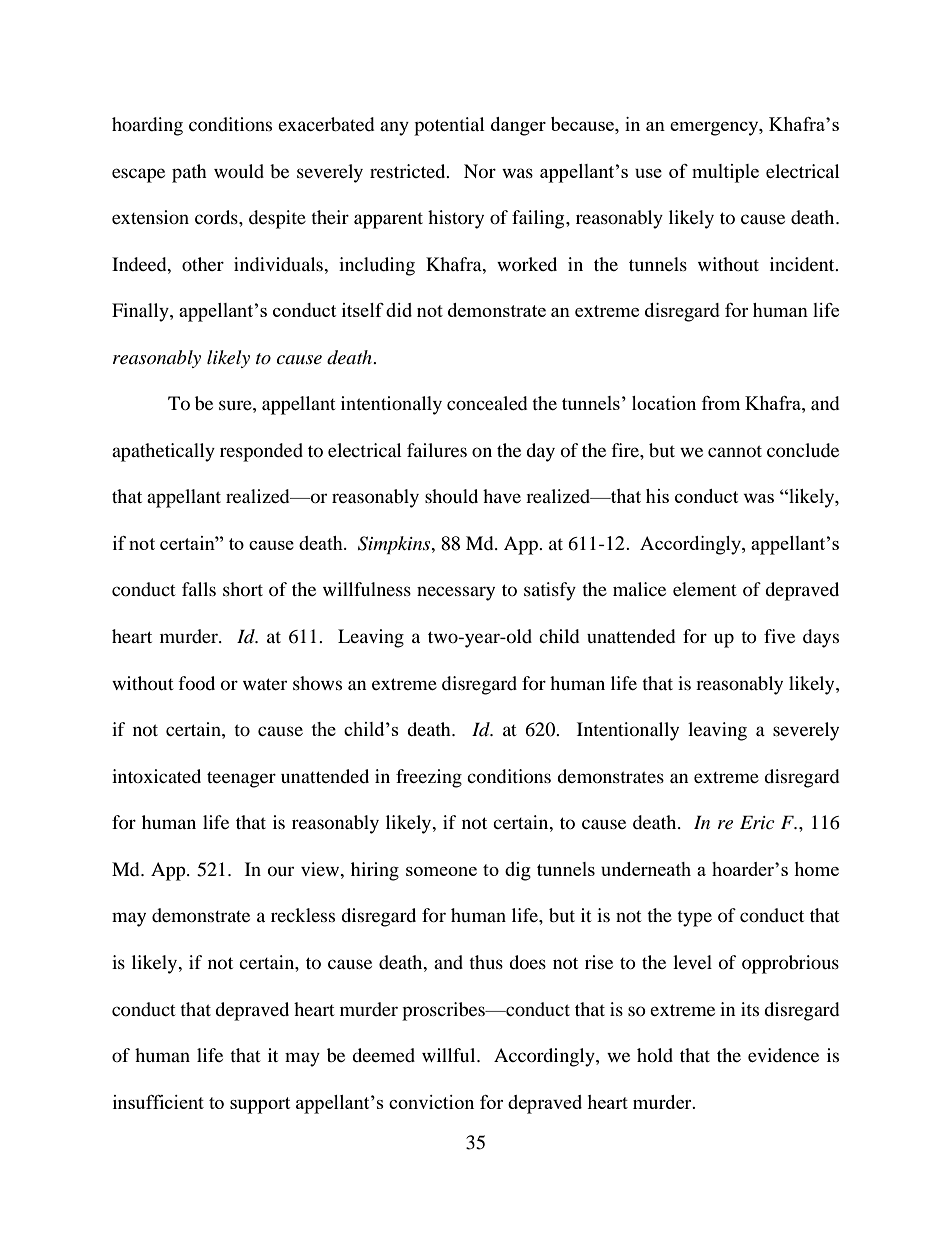 The width and height of the screenshot is (952, 1233). Describe the element at coordinates (487, 403) in the screenshot. I see `concealed` at that location.
